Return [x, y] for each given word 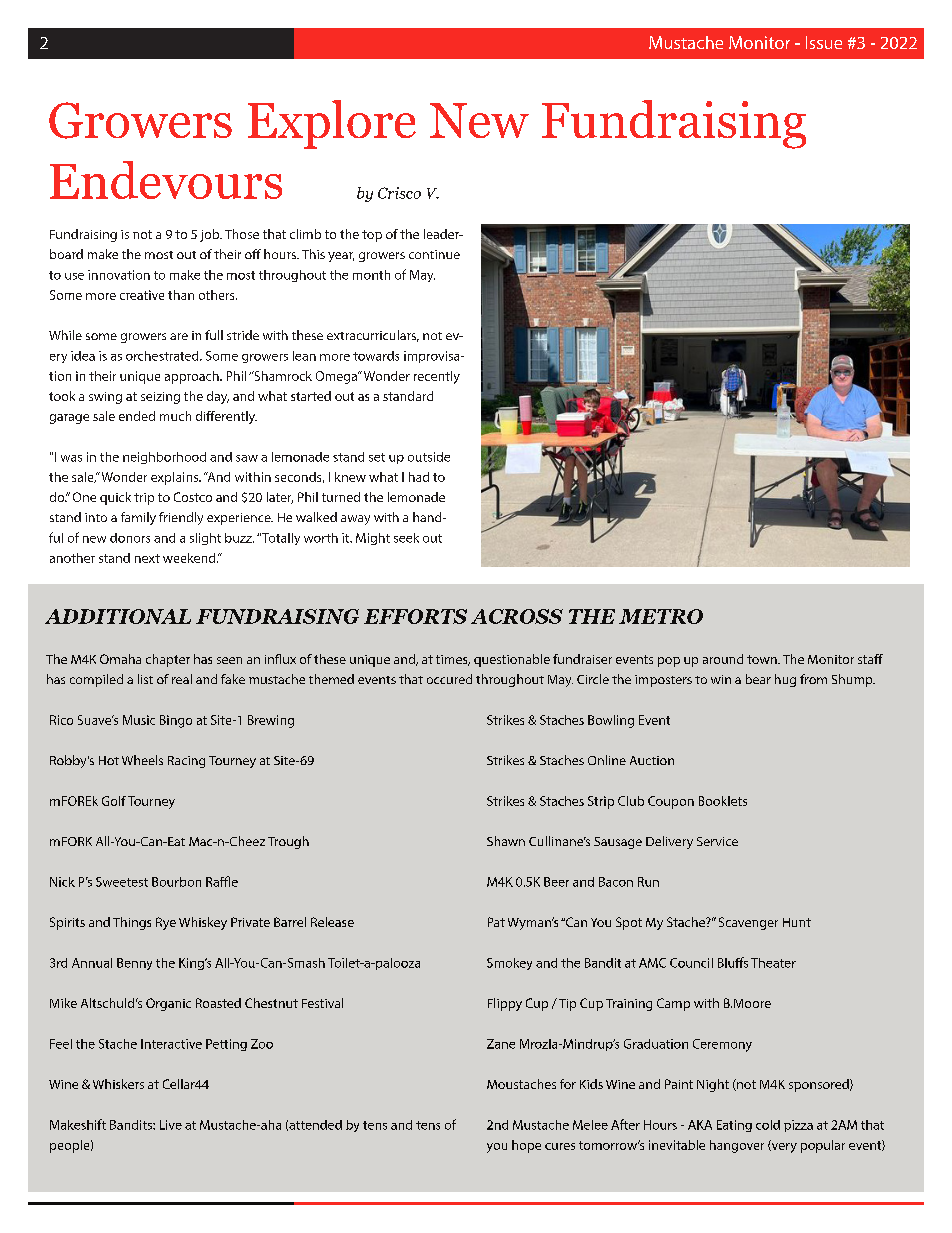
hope [526, 1146]
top [372, 236]
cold [768, 1125]
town [763, 659]
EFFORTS [415, 616]
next [147, 558]
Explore [332, 124]
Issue [824, 42]
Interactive [171, 1044]
